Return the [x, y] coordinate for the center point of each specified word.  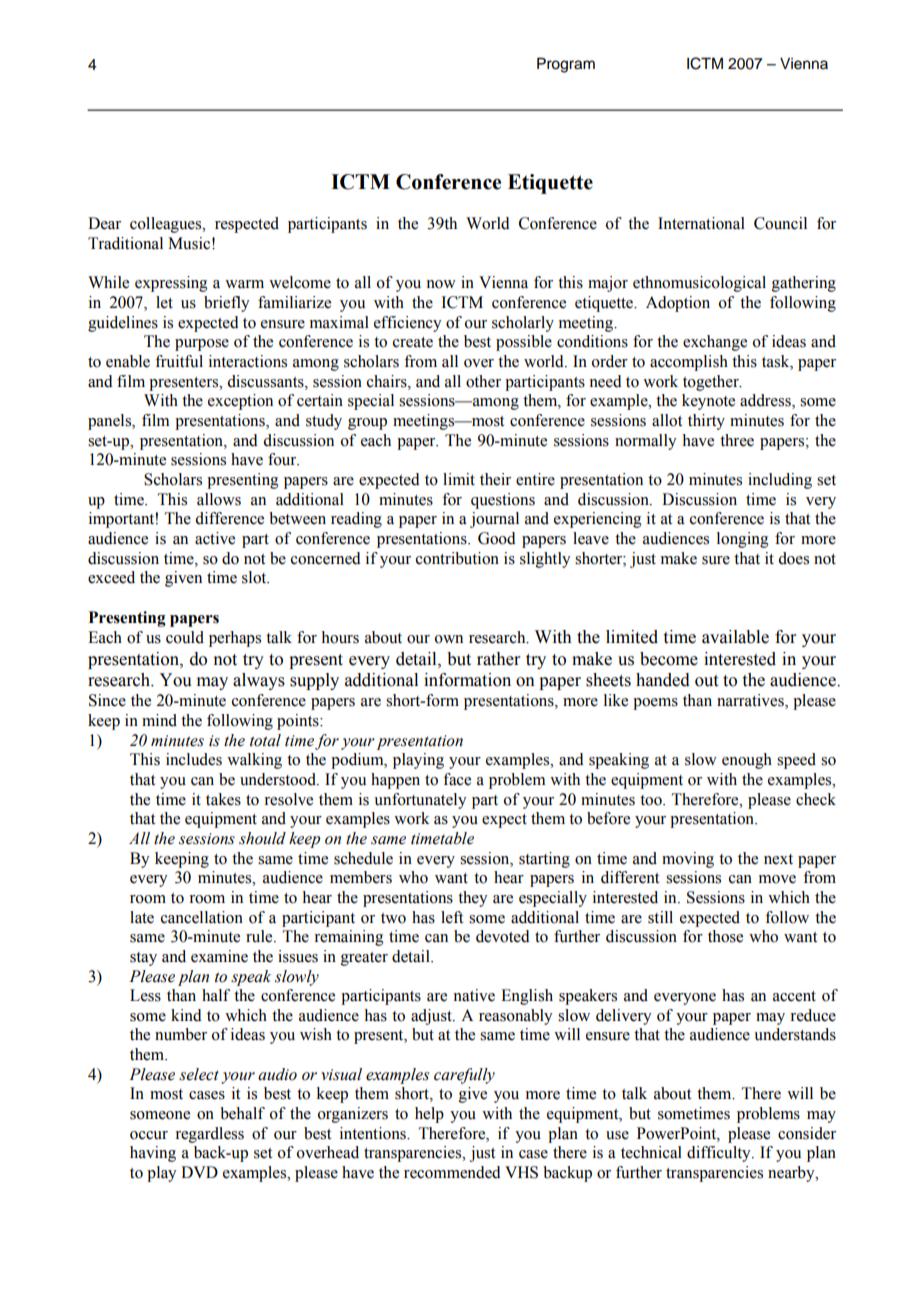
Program [566, 65]
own [449, 639]
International [701, 223]
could [185, 637]
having [153, 1154]
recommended [452, 1172]
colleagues [167, 225]
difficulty [720, 1154]
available [735, 637]
